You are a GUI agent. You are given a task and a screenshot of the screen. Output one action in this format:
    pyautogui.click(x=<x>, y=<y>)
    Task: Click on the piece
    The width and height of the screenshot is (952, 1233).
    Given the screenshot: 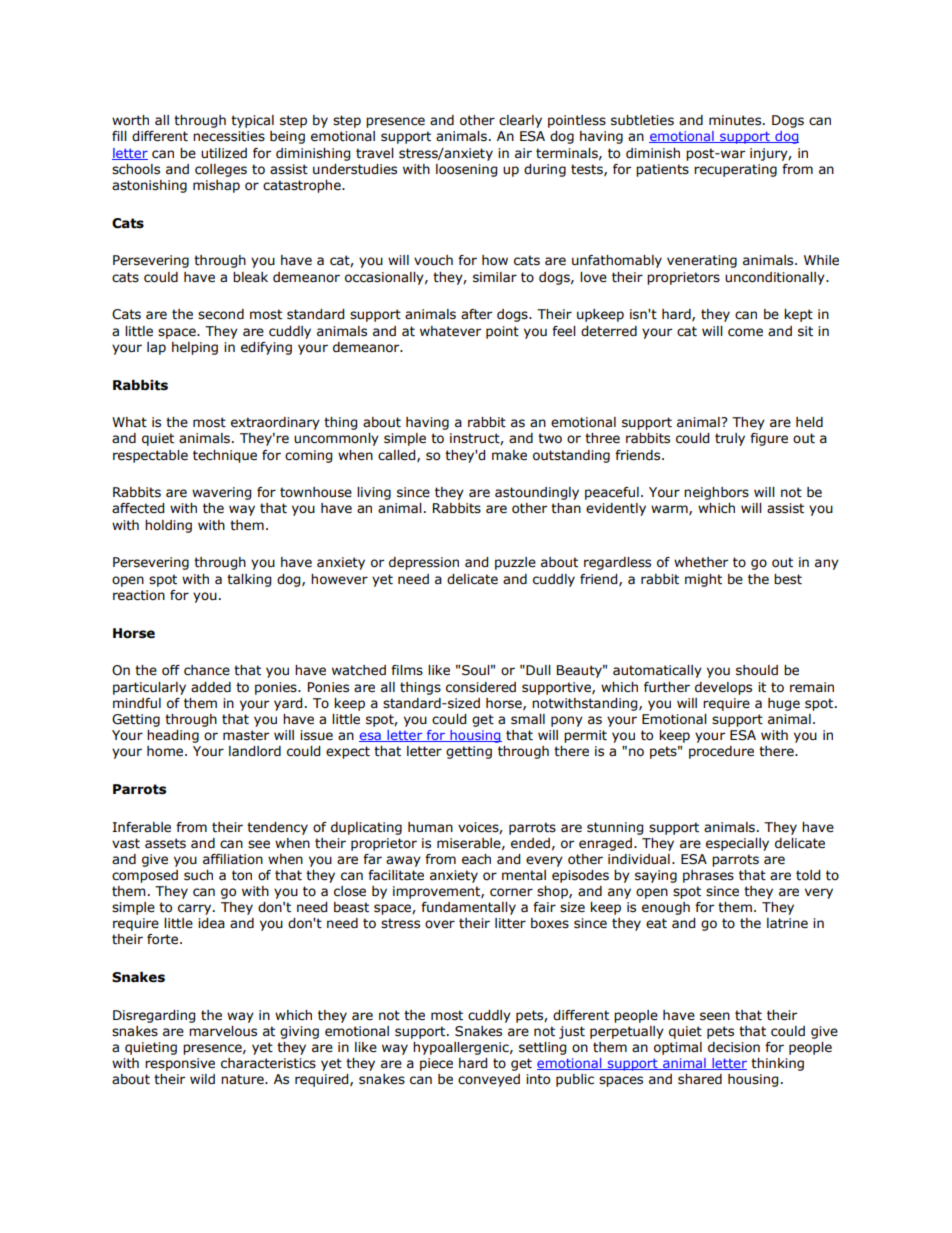 What is the action you would take?
    pyautogui.click(x=436, y=1064)
